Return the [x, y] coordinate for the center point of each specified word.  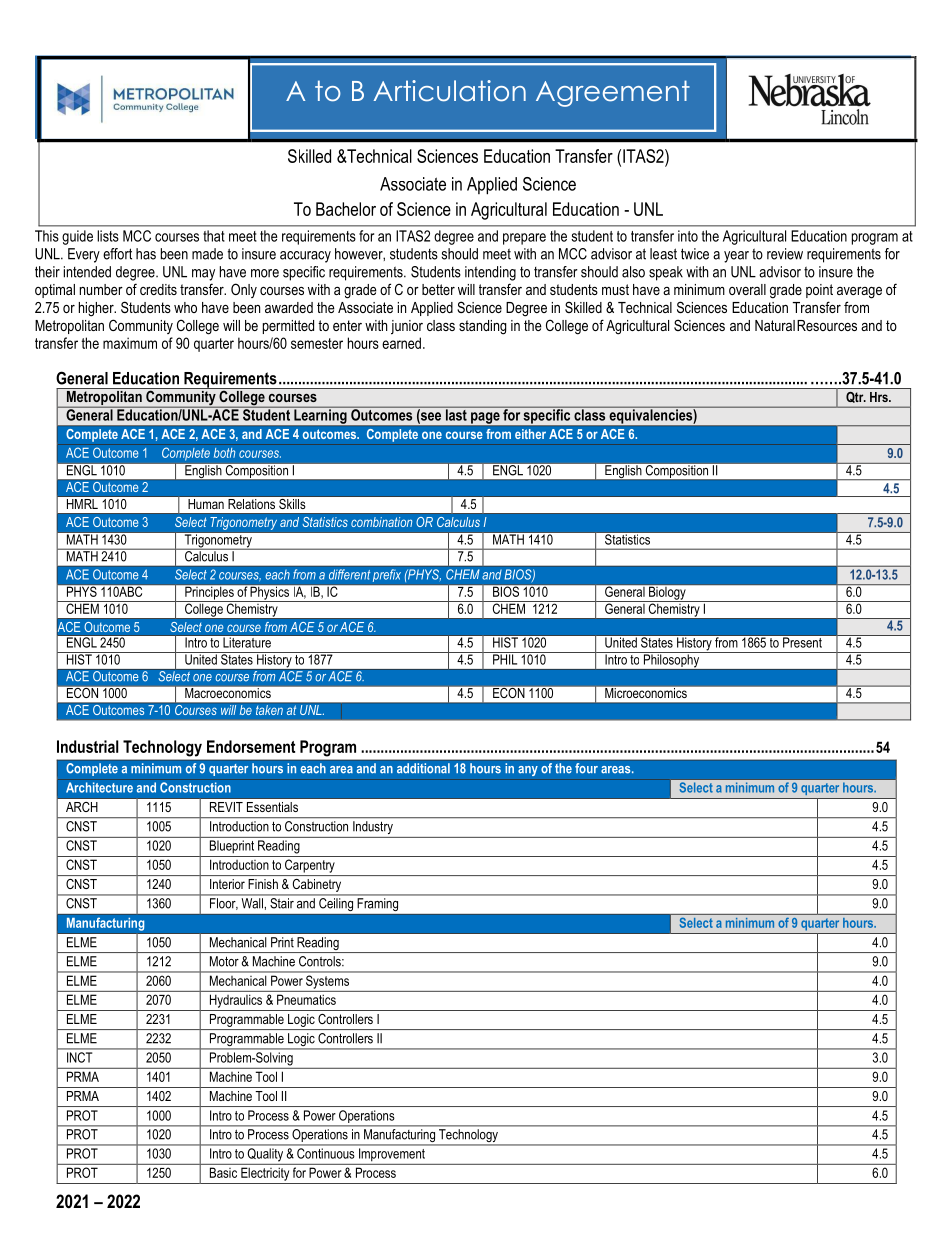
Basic [223, 1172]
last [456, 414]
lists [108, 236]
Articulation [449, 91]
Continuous [325, 1153]
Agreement [613, 93]
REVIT [226, 807]
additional [423, 768]
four [586, 768]
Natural [775, 325]
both [224, 453]
